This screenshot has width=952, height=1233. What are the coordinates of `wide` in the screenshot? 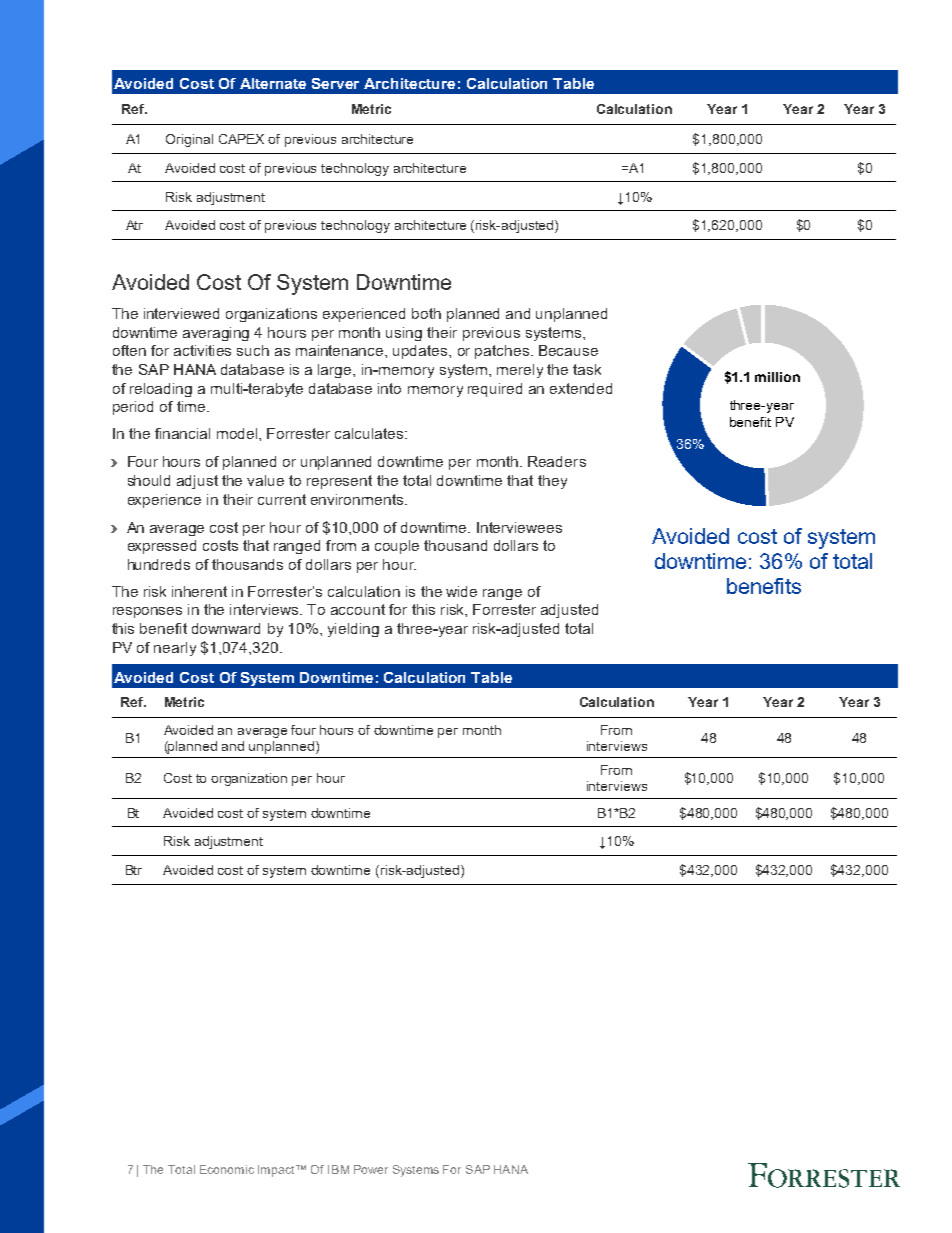 It's located at (461, 591).
